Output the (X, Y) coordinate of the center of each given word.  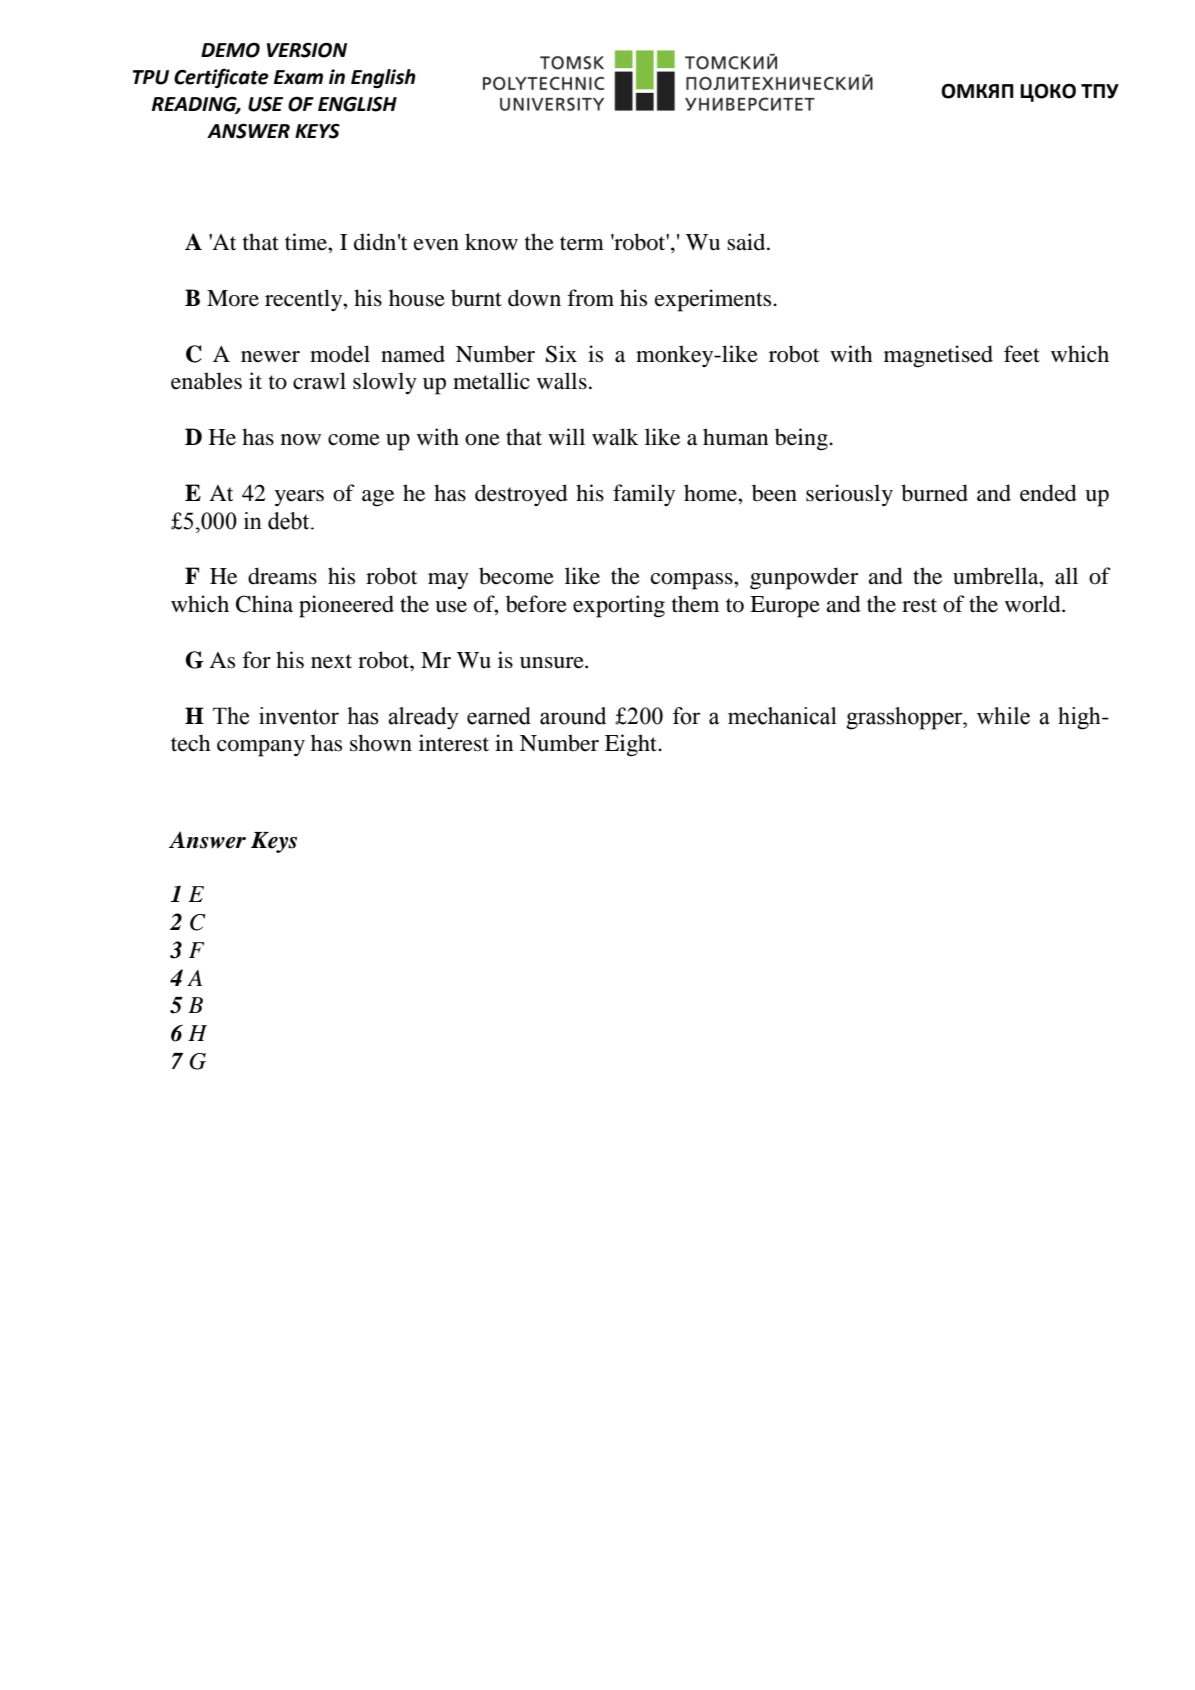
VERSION (307, 50)
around (573, 716)
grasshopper (905, 718)
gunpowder (804, 578)
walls (562, 381)
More (233, 298)
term (582, 243)
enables (206, 381)
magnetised (938, 356)
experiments (714, 300)
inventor (299, 716)
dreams (282, 576)
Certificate (221, 78)
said (747, 242)
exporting (619, 606)
